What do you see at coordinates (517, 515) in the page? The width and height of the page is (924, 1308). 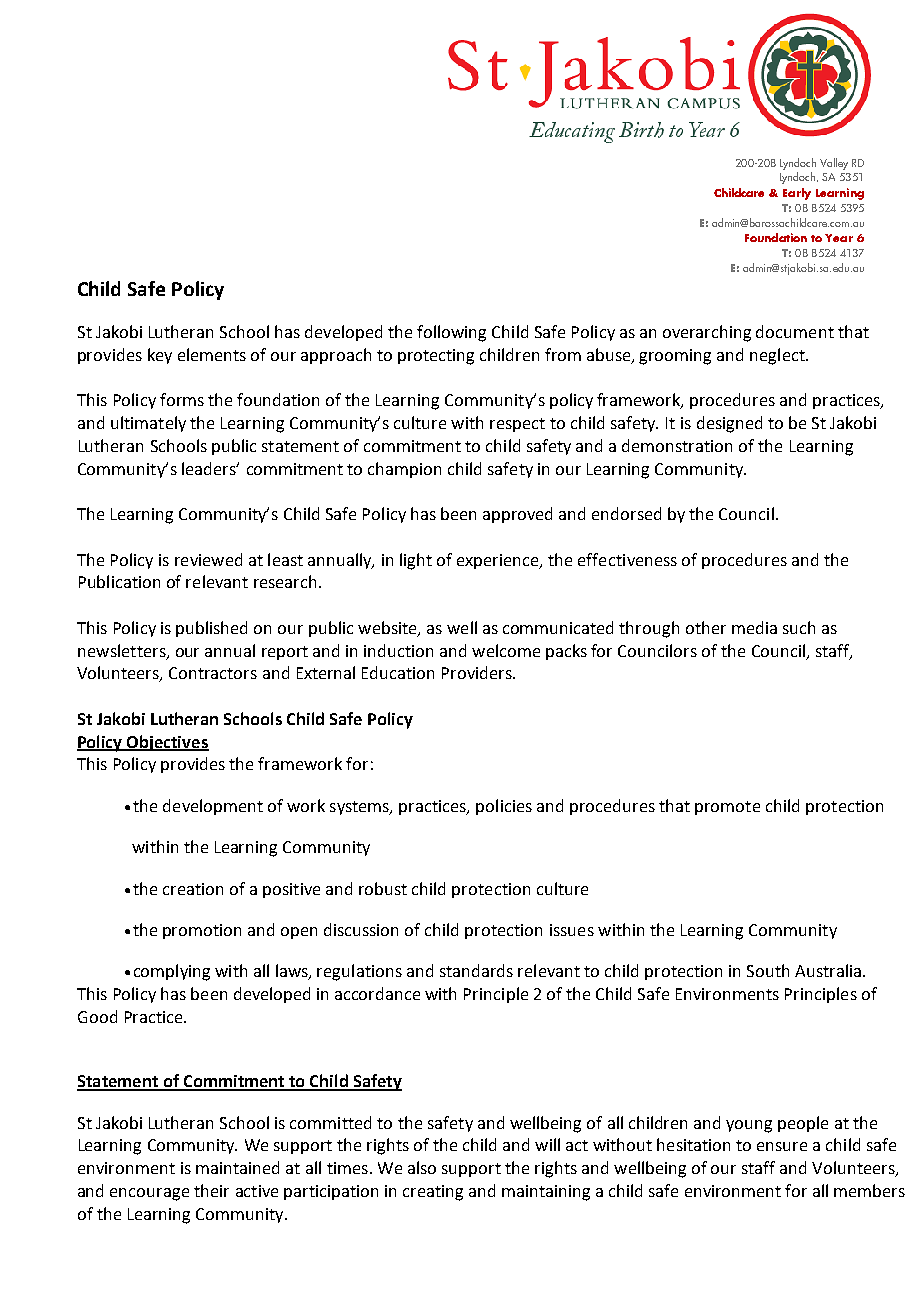 I see `approved` at bounding box center [517, 515].
